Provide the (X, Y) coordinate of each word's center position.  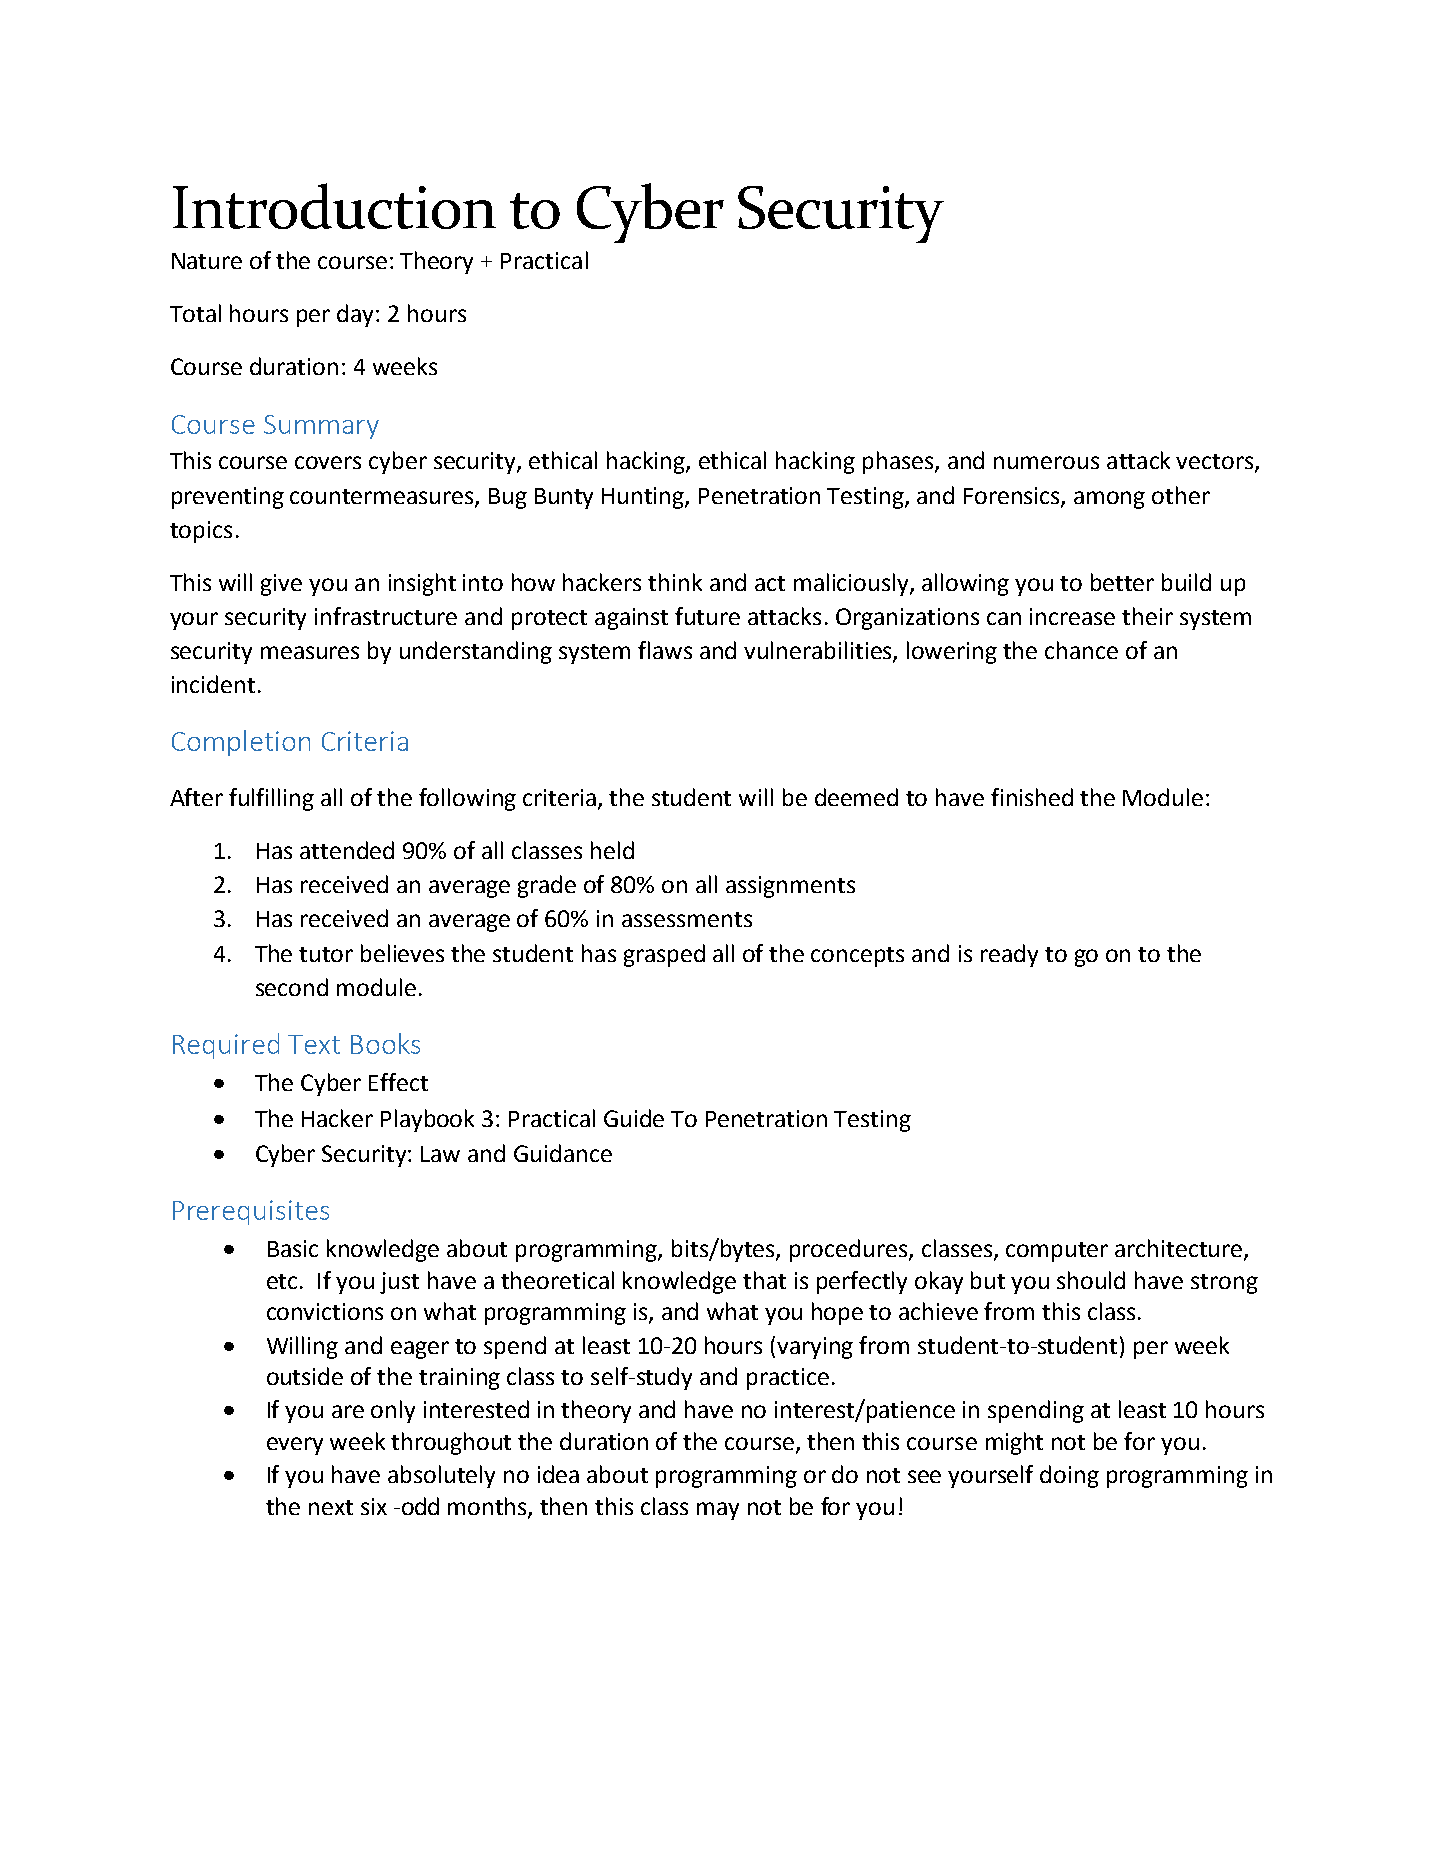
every (295, 1446)
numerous (1046, 462)
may (718, 1511)
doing (1069, 1476)
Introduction (334, 206)
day (357, 315)
